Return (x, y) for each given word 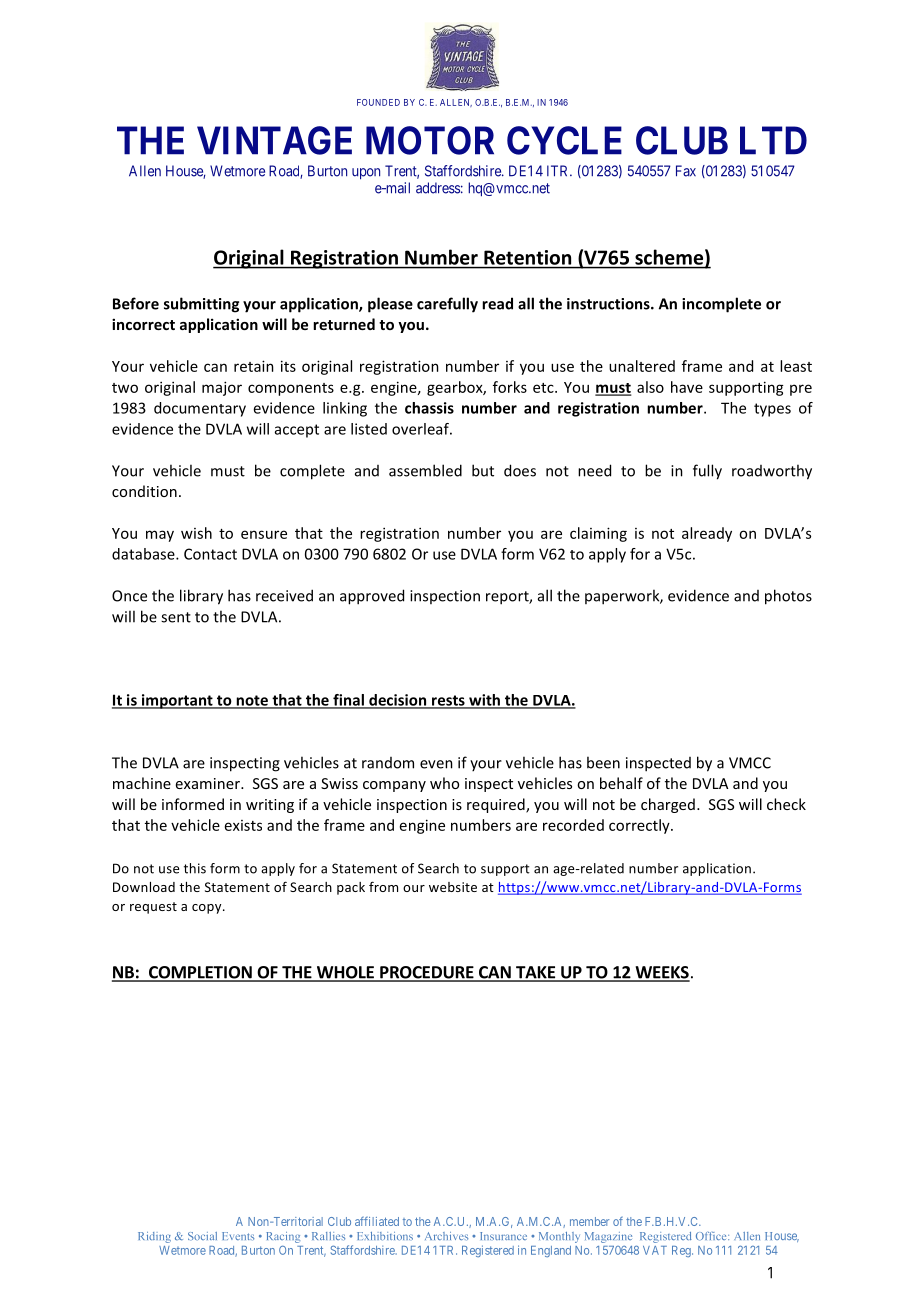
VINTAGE (274, 140)
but (483, 470)
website (453, 887)
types (772, 410)
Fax (686, 171)
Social (202, 1236)
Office (712, 1236)
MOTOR (430, 140)
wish (196, 533)
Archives (446, 1236)
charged (668, 805)
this (195, 868)
